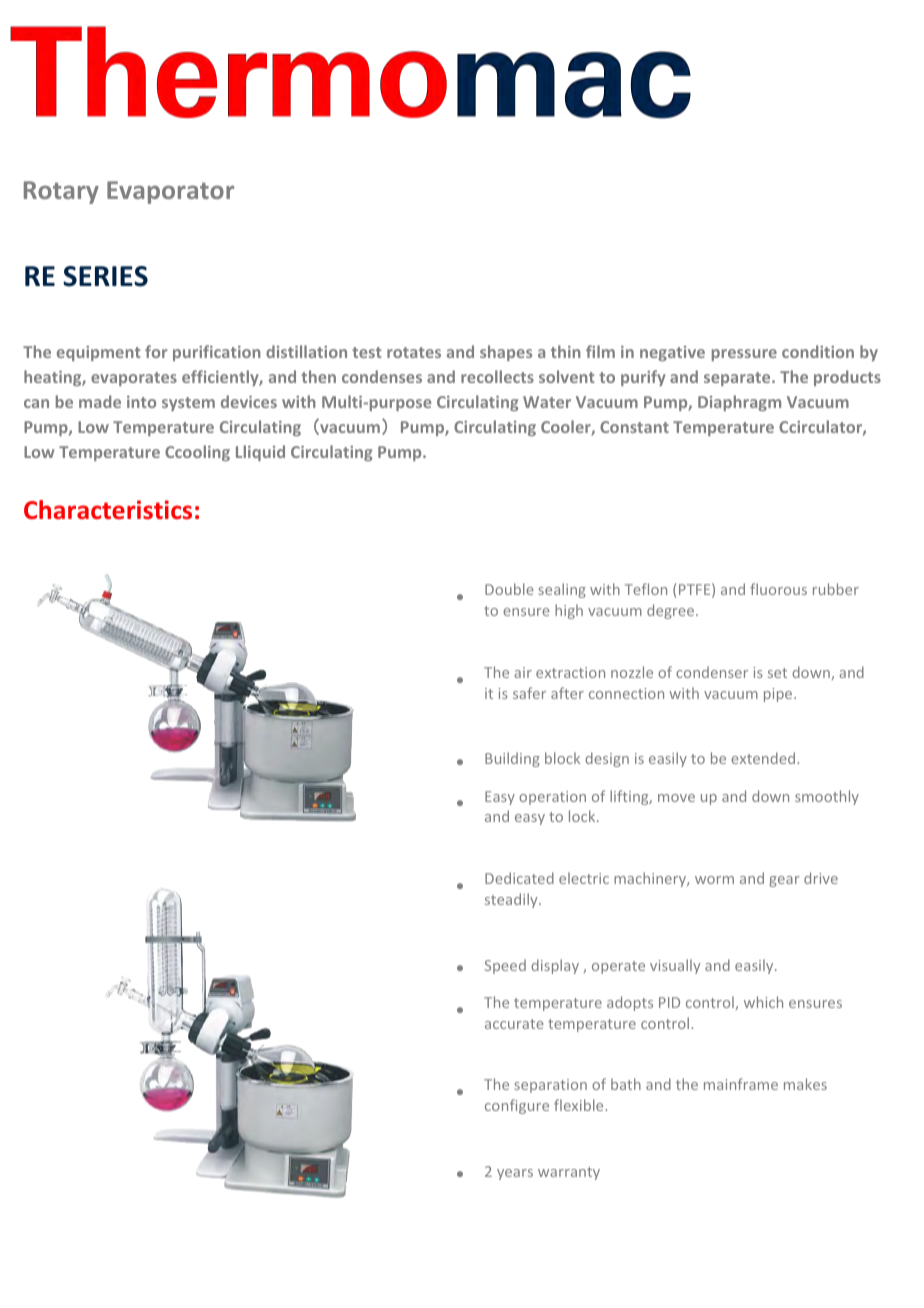 The width and height of the image is (924, 1308). What do you see at coordinates (414, 352) in the image?
I see `rotates` at bounding box center [414, 352].
